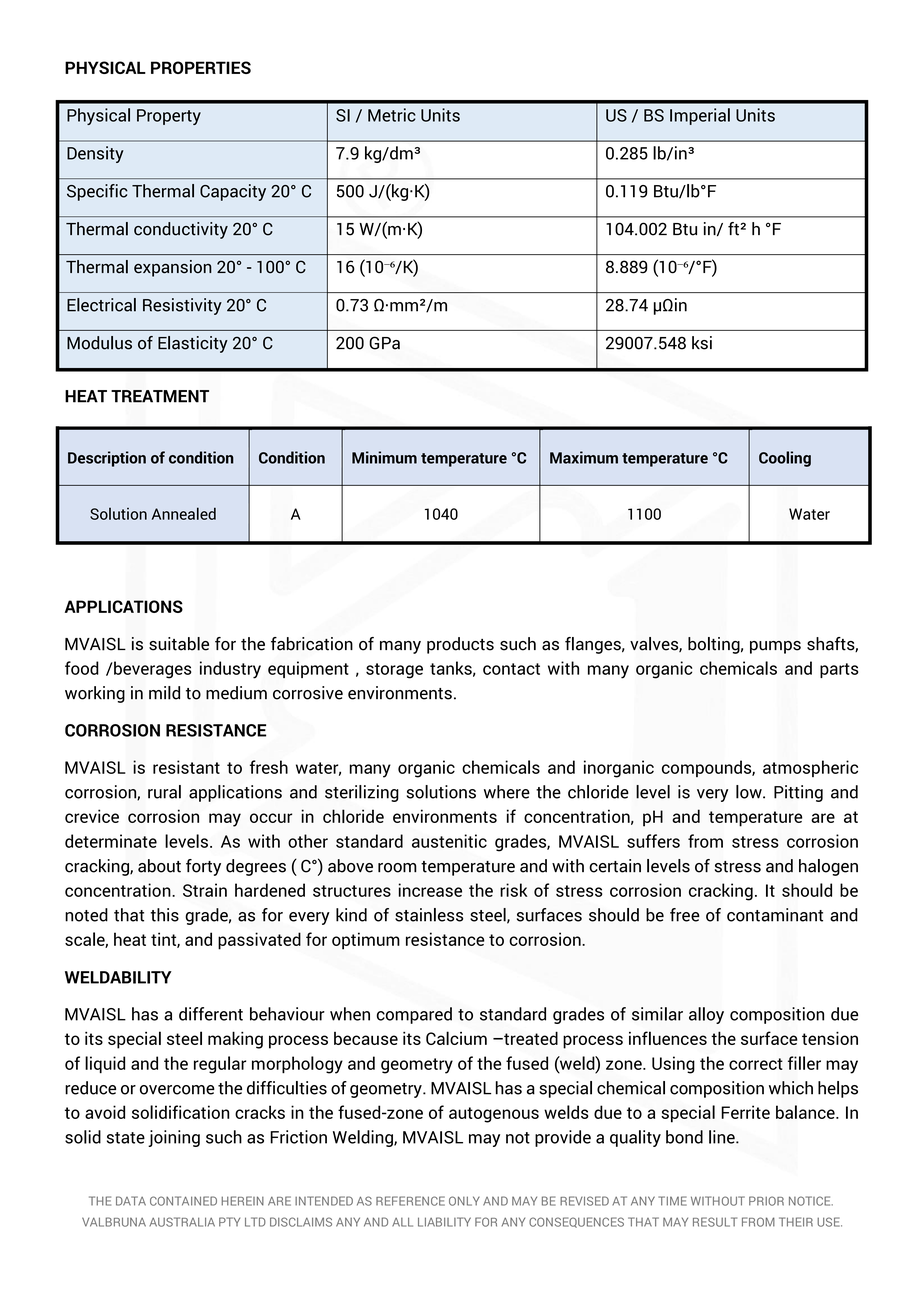 Image resolution: width=924 pixels, height=1307 pixels. What do you see at coordinates (392, 115) in the screenshot?
I see `Metric` at bounding box center [392, 115].
